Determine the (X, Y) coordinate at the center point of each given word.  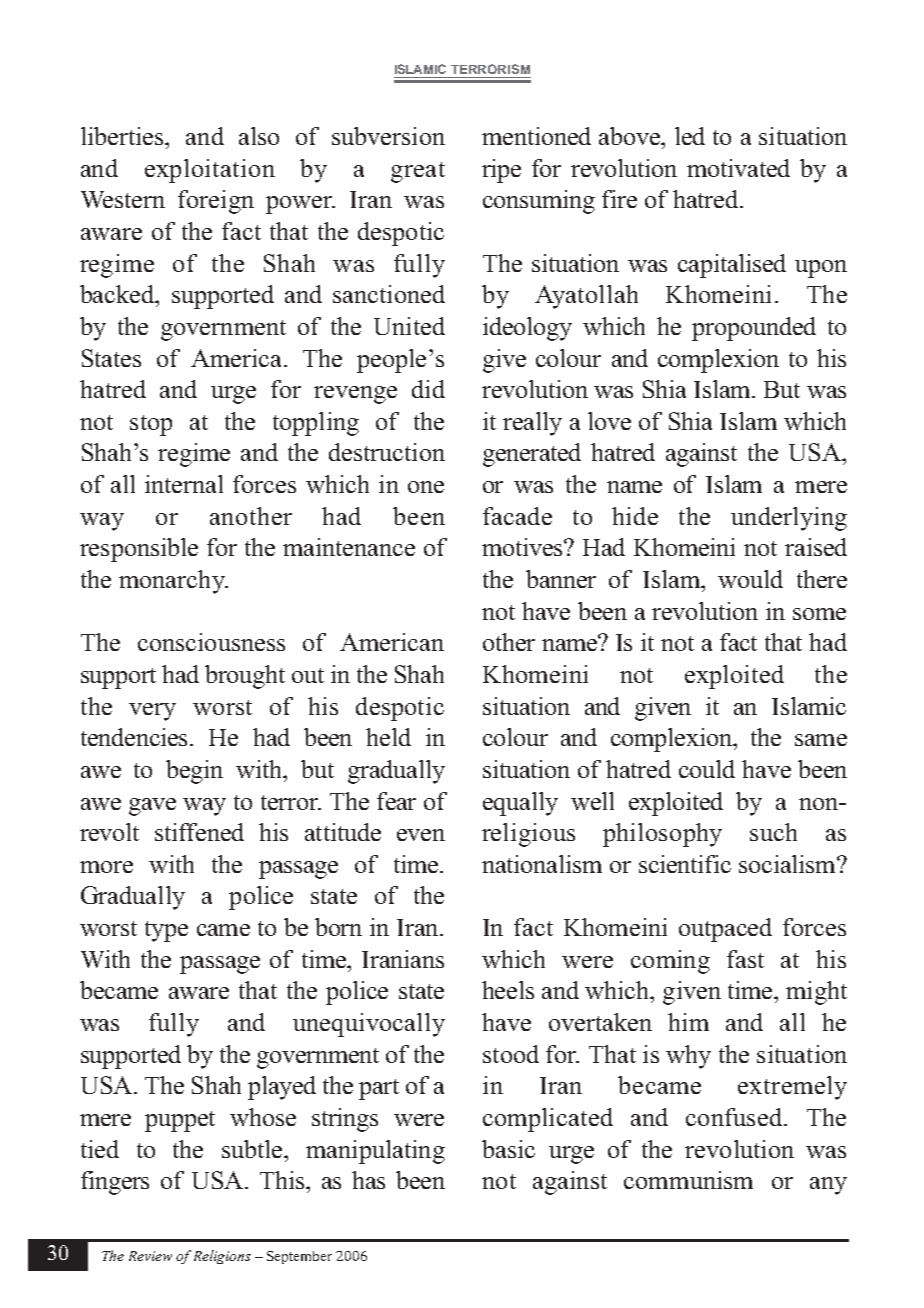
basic (508, 1149)
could (707, 769)
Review (150, 1256)
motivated (738, 168)
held (388, 737)
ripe (501, 171)
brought (245, 677)
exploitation (210, 171)
